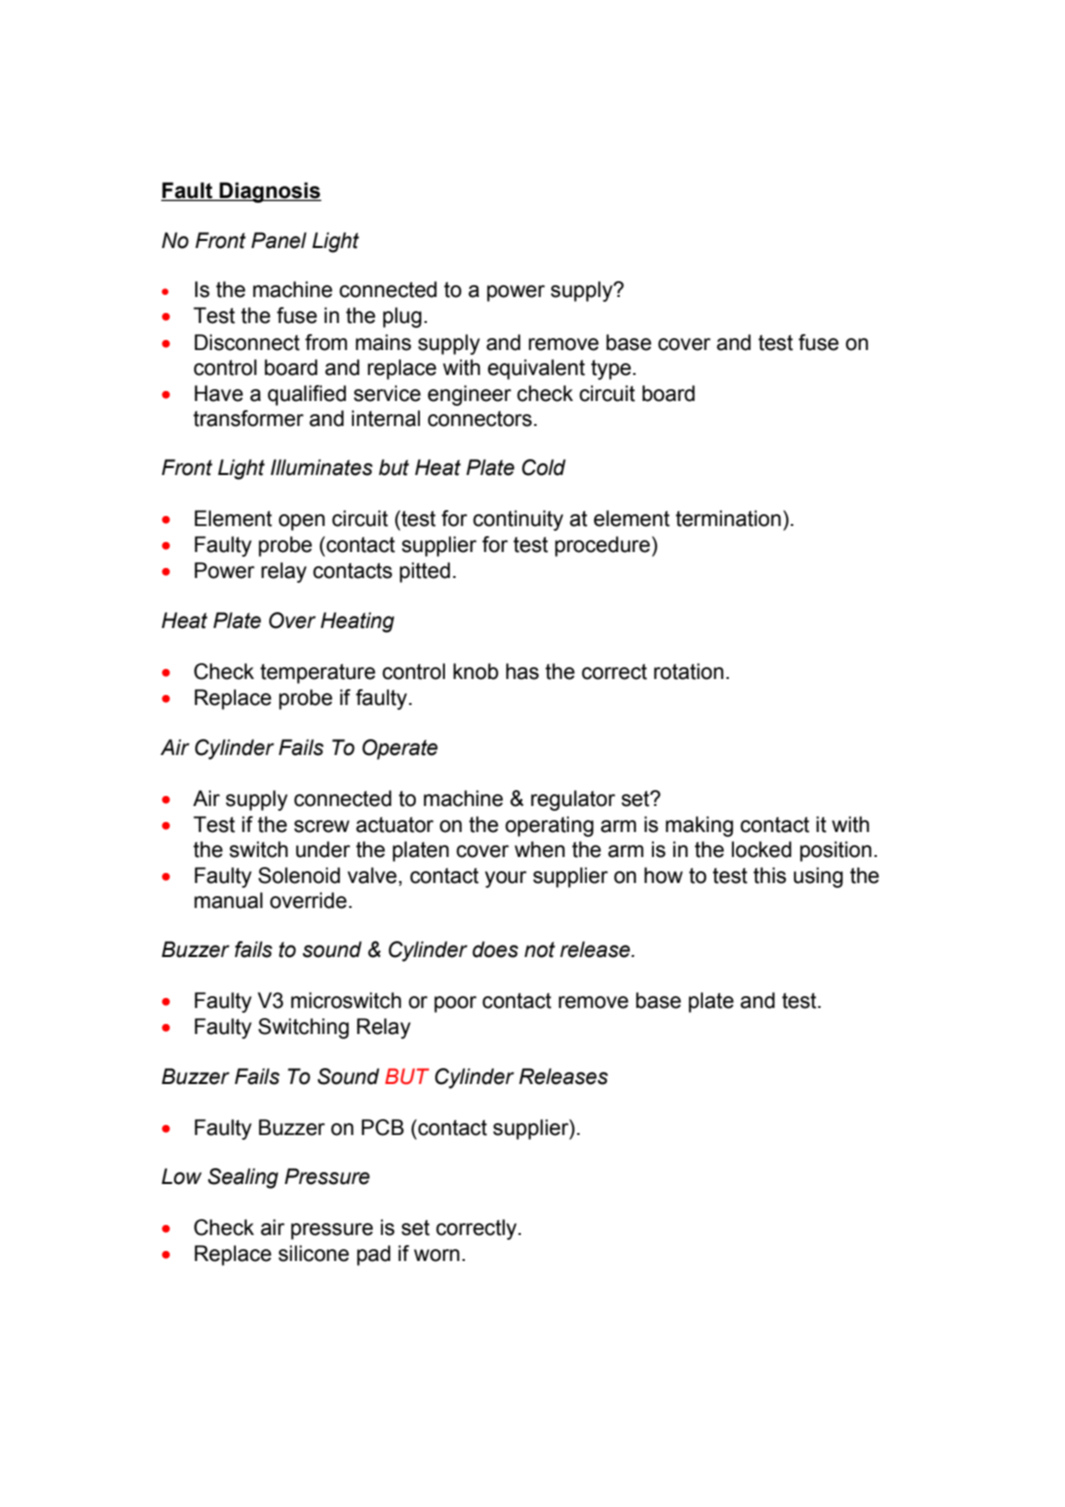 The image size is (1065, 1507). What do you see at coordinates (279, 240) in the document?
I see `Panel` at bounding box center [279, 240].
